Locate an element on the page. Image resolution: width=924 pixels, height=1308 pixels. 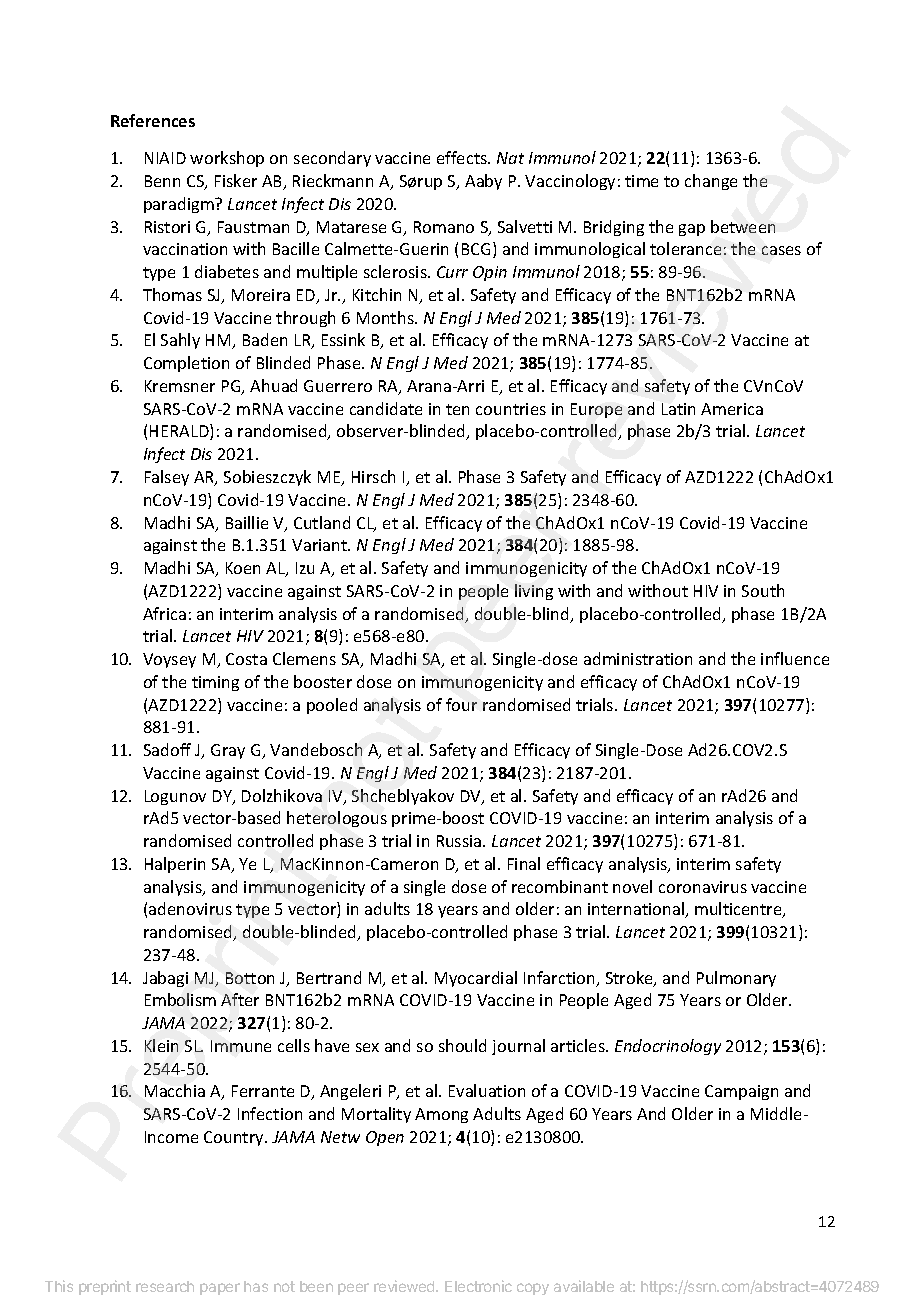
Pulmonary is located at coordinates (736, 979).
